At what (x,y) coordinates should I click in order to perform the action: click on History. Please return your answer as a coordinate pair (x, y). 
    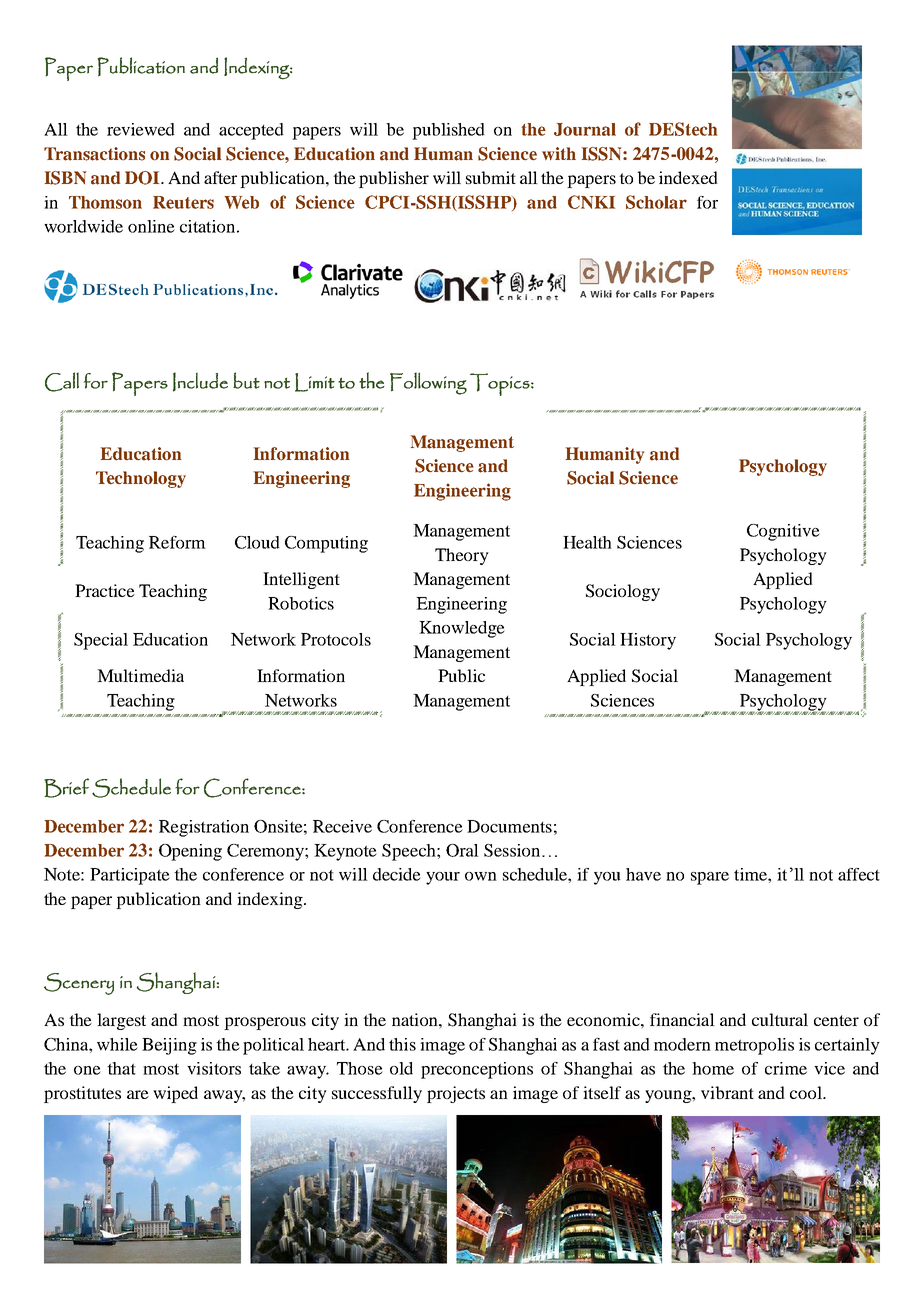
    Looking at the image, I should click on (648, 641).
